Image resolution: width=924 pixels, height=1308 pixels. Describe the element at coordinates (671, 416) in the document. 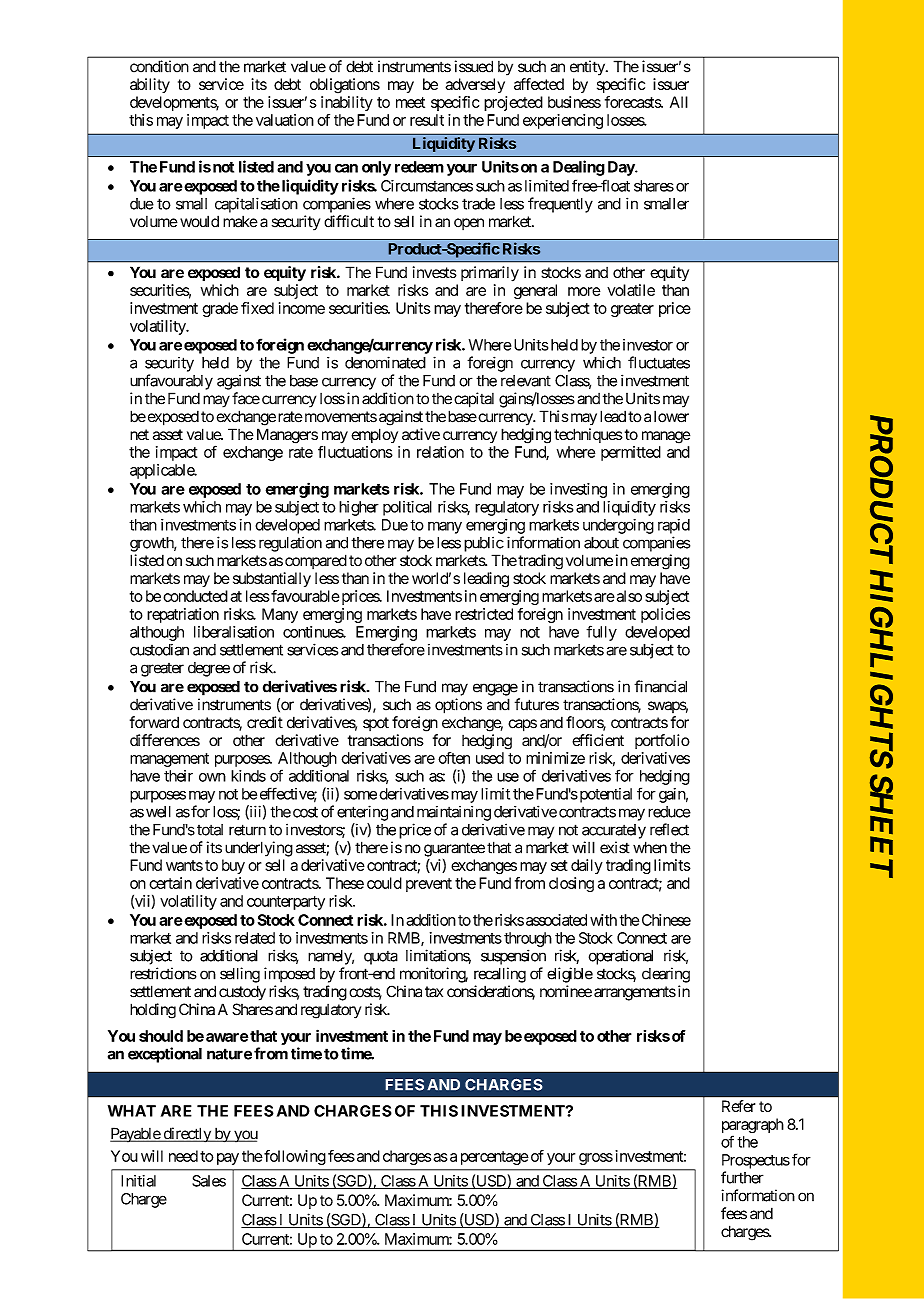

I see `lower` at that location.
